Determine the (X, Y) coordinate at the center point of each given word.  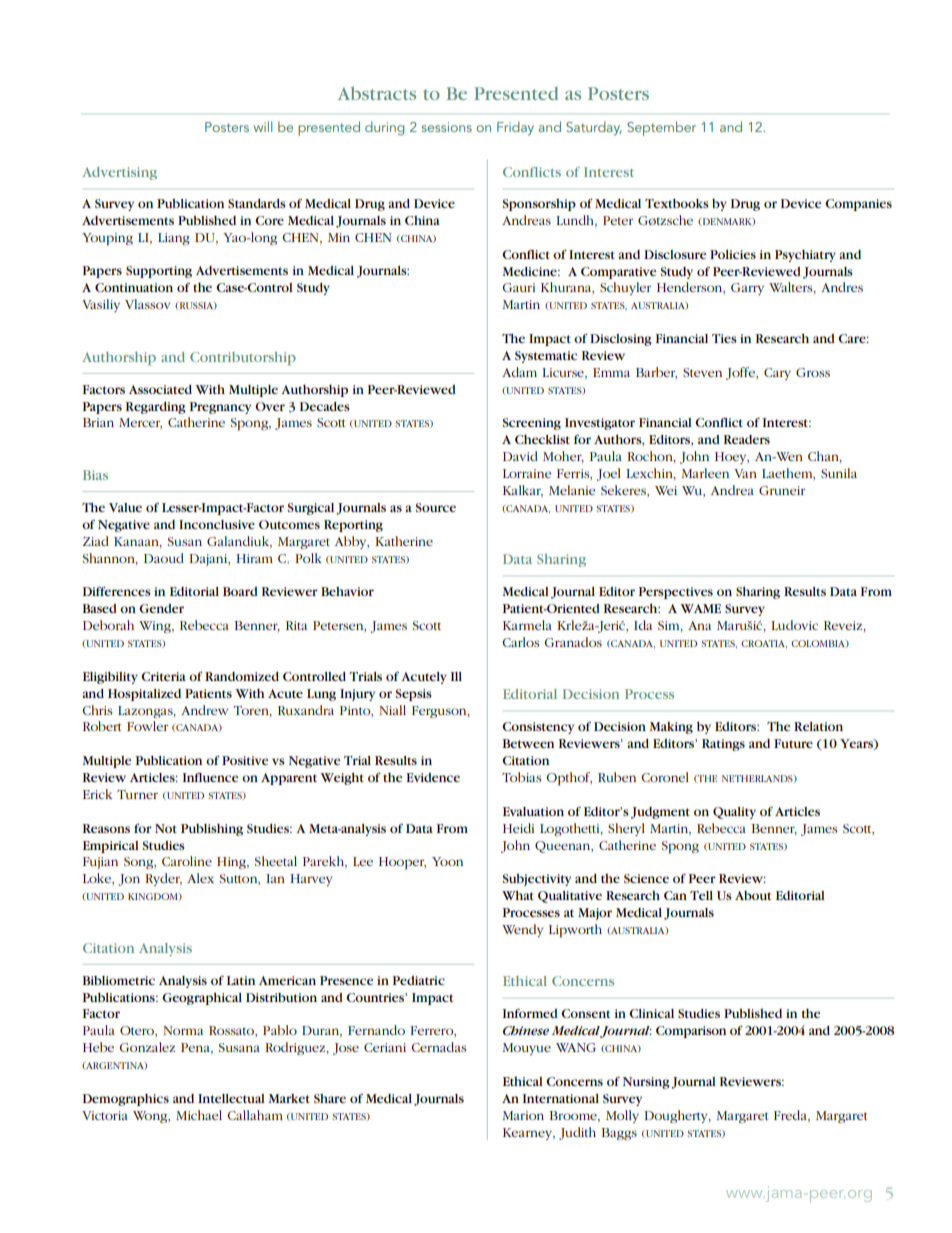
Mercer (140, 423)
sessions (446, 127)
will (263, 126)
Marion (523, 1115)
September (661, 128)
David (520, 456)
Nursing (646, 1083)
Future (793, 743)
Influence (210, 777)
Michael (199, 1115)
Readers (747, 439)
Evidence (433, 777)
